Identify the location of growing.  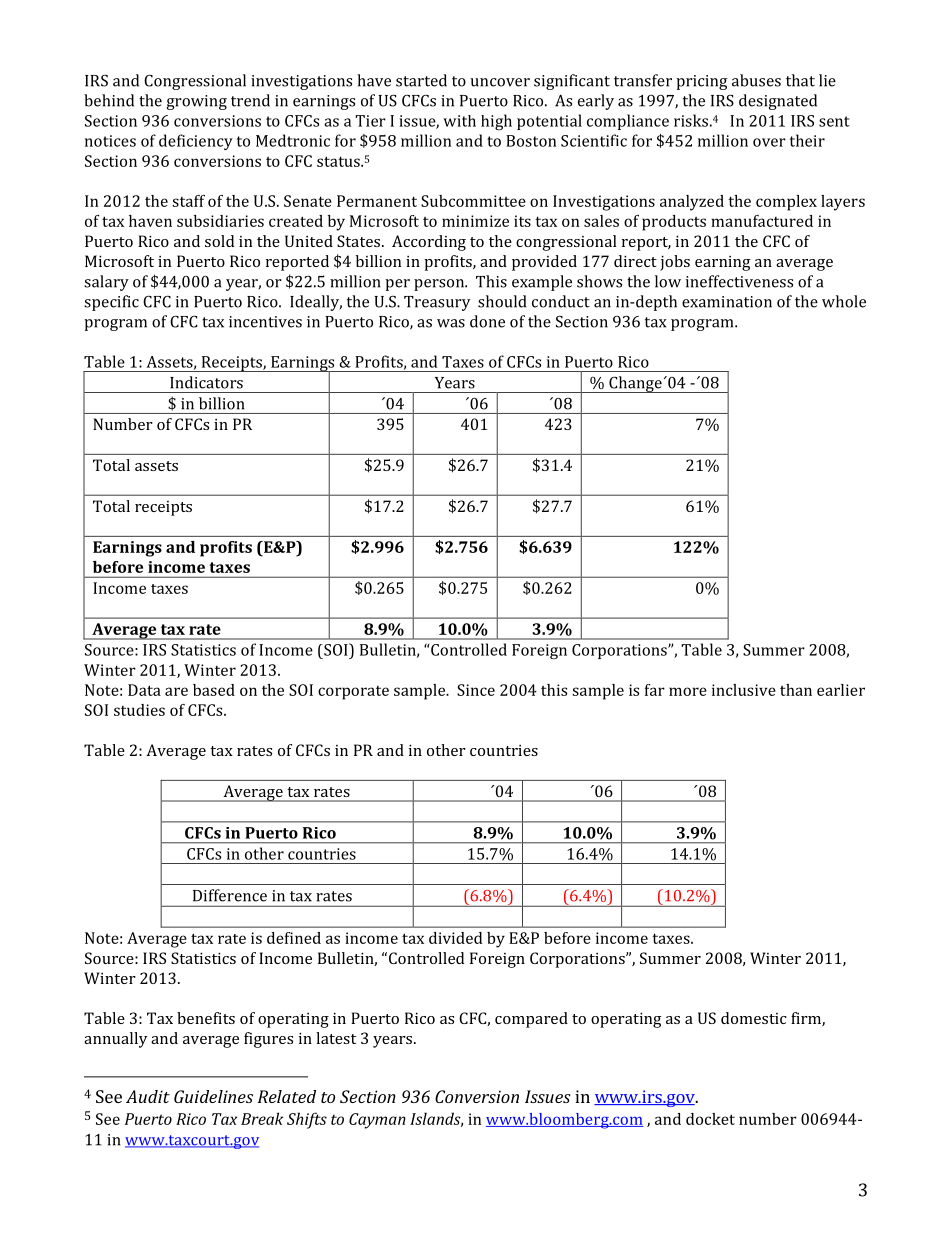
(197, 102).
